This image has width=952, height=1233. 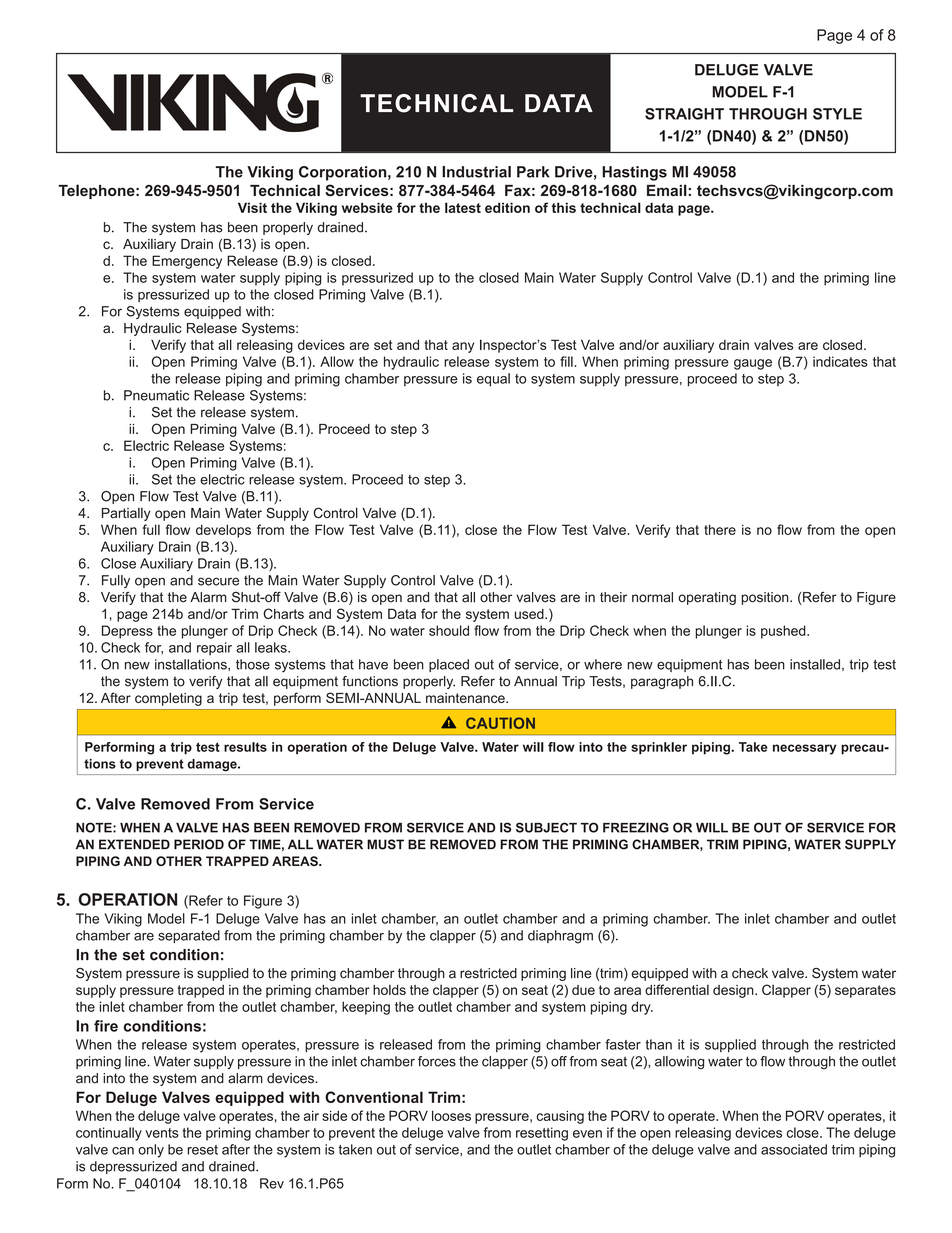 I want to click on results, so click(x=245, y=747).
